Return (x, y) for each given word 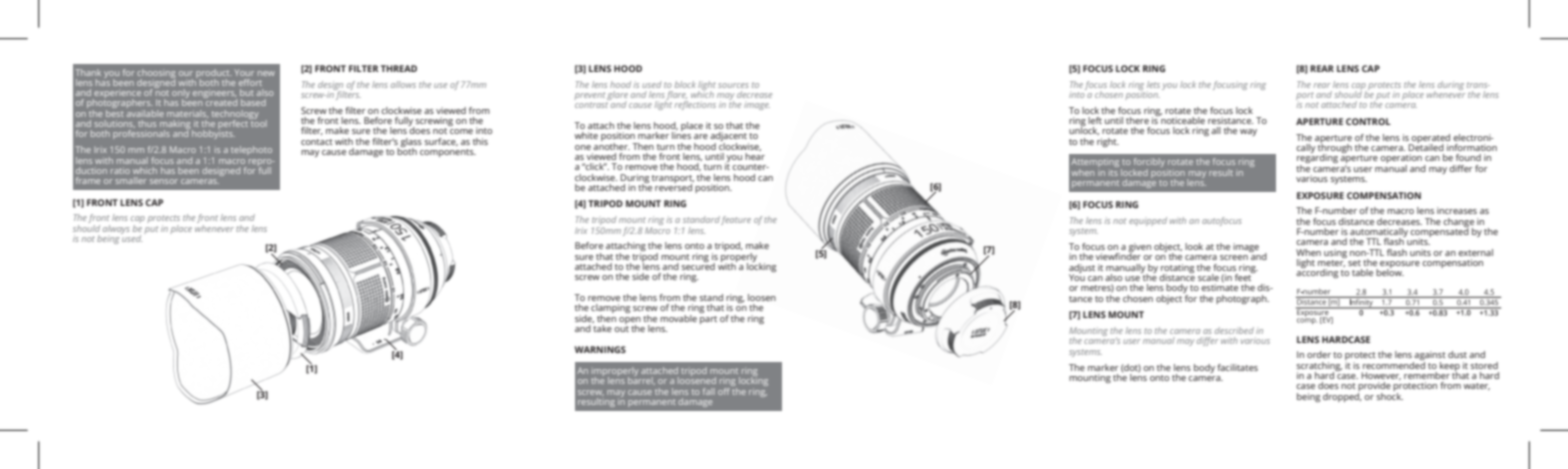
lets (1153, 84)
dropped (1342, 396)
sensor (164, 181)
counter (750, 167)
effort (250, 82)
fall (709, 391)
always (116, 229)
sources (733, 85)
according (1317, 272)
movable (678, 318)
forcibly (1149, 164)
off (725, 390)
